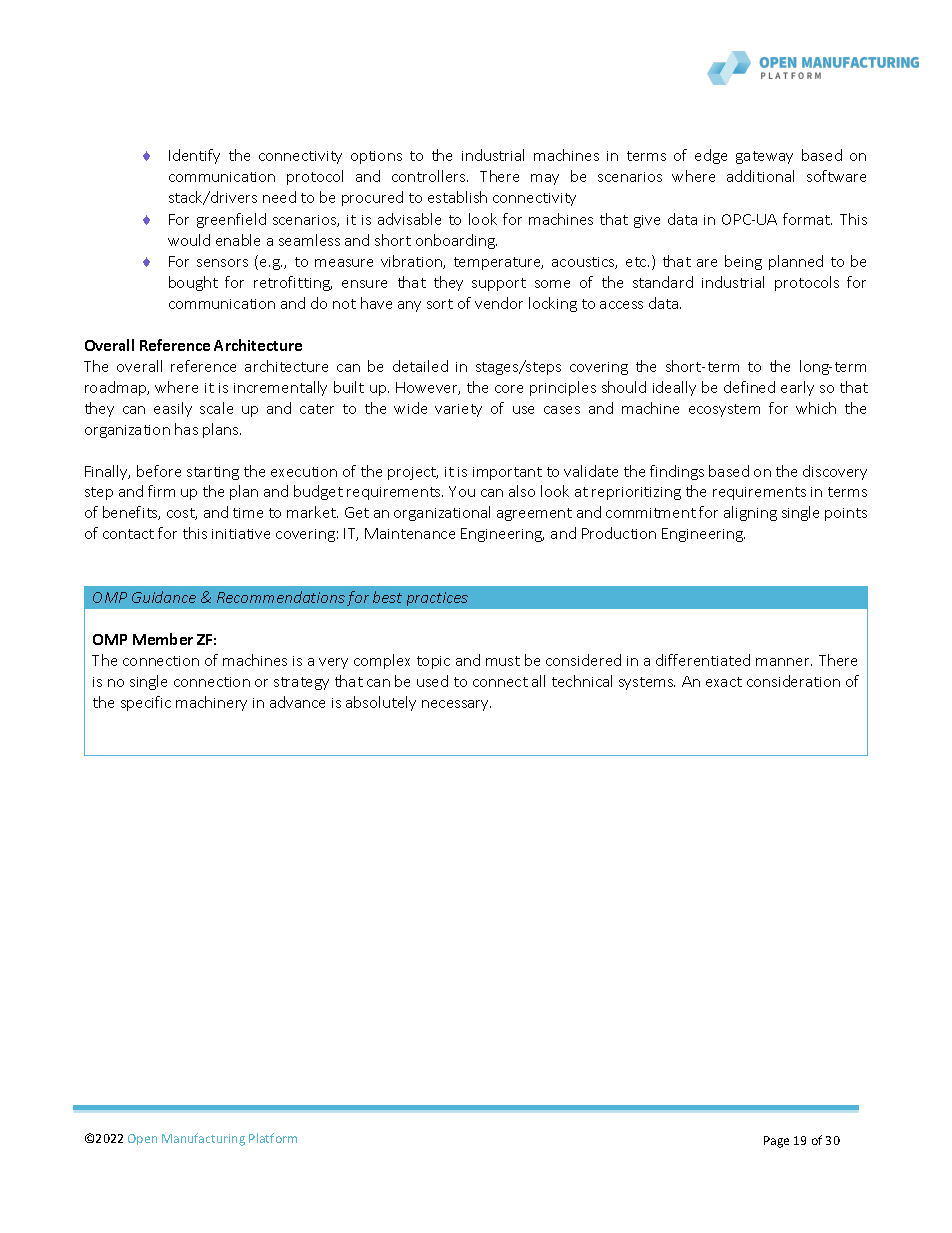  What do you see at coordinates (750, 513) in the image?
I see `aligning` at bounding box center [750, 513].
